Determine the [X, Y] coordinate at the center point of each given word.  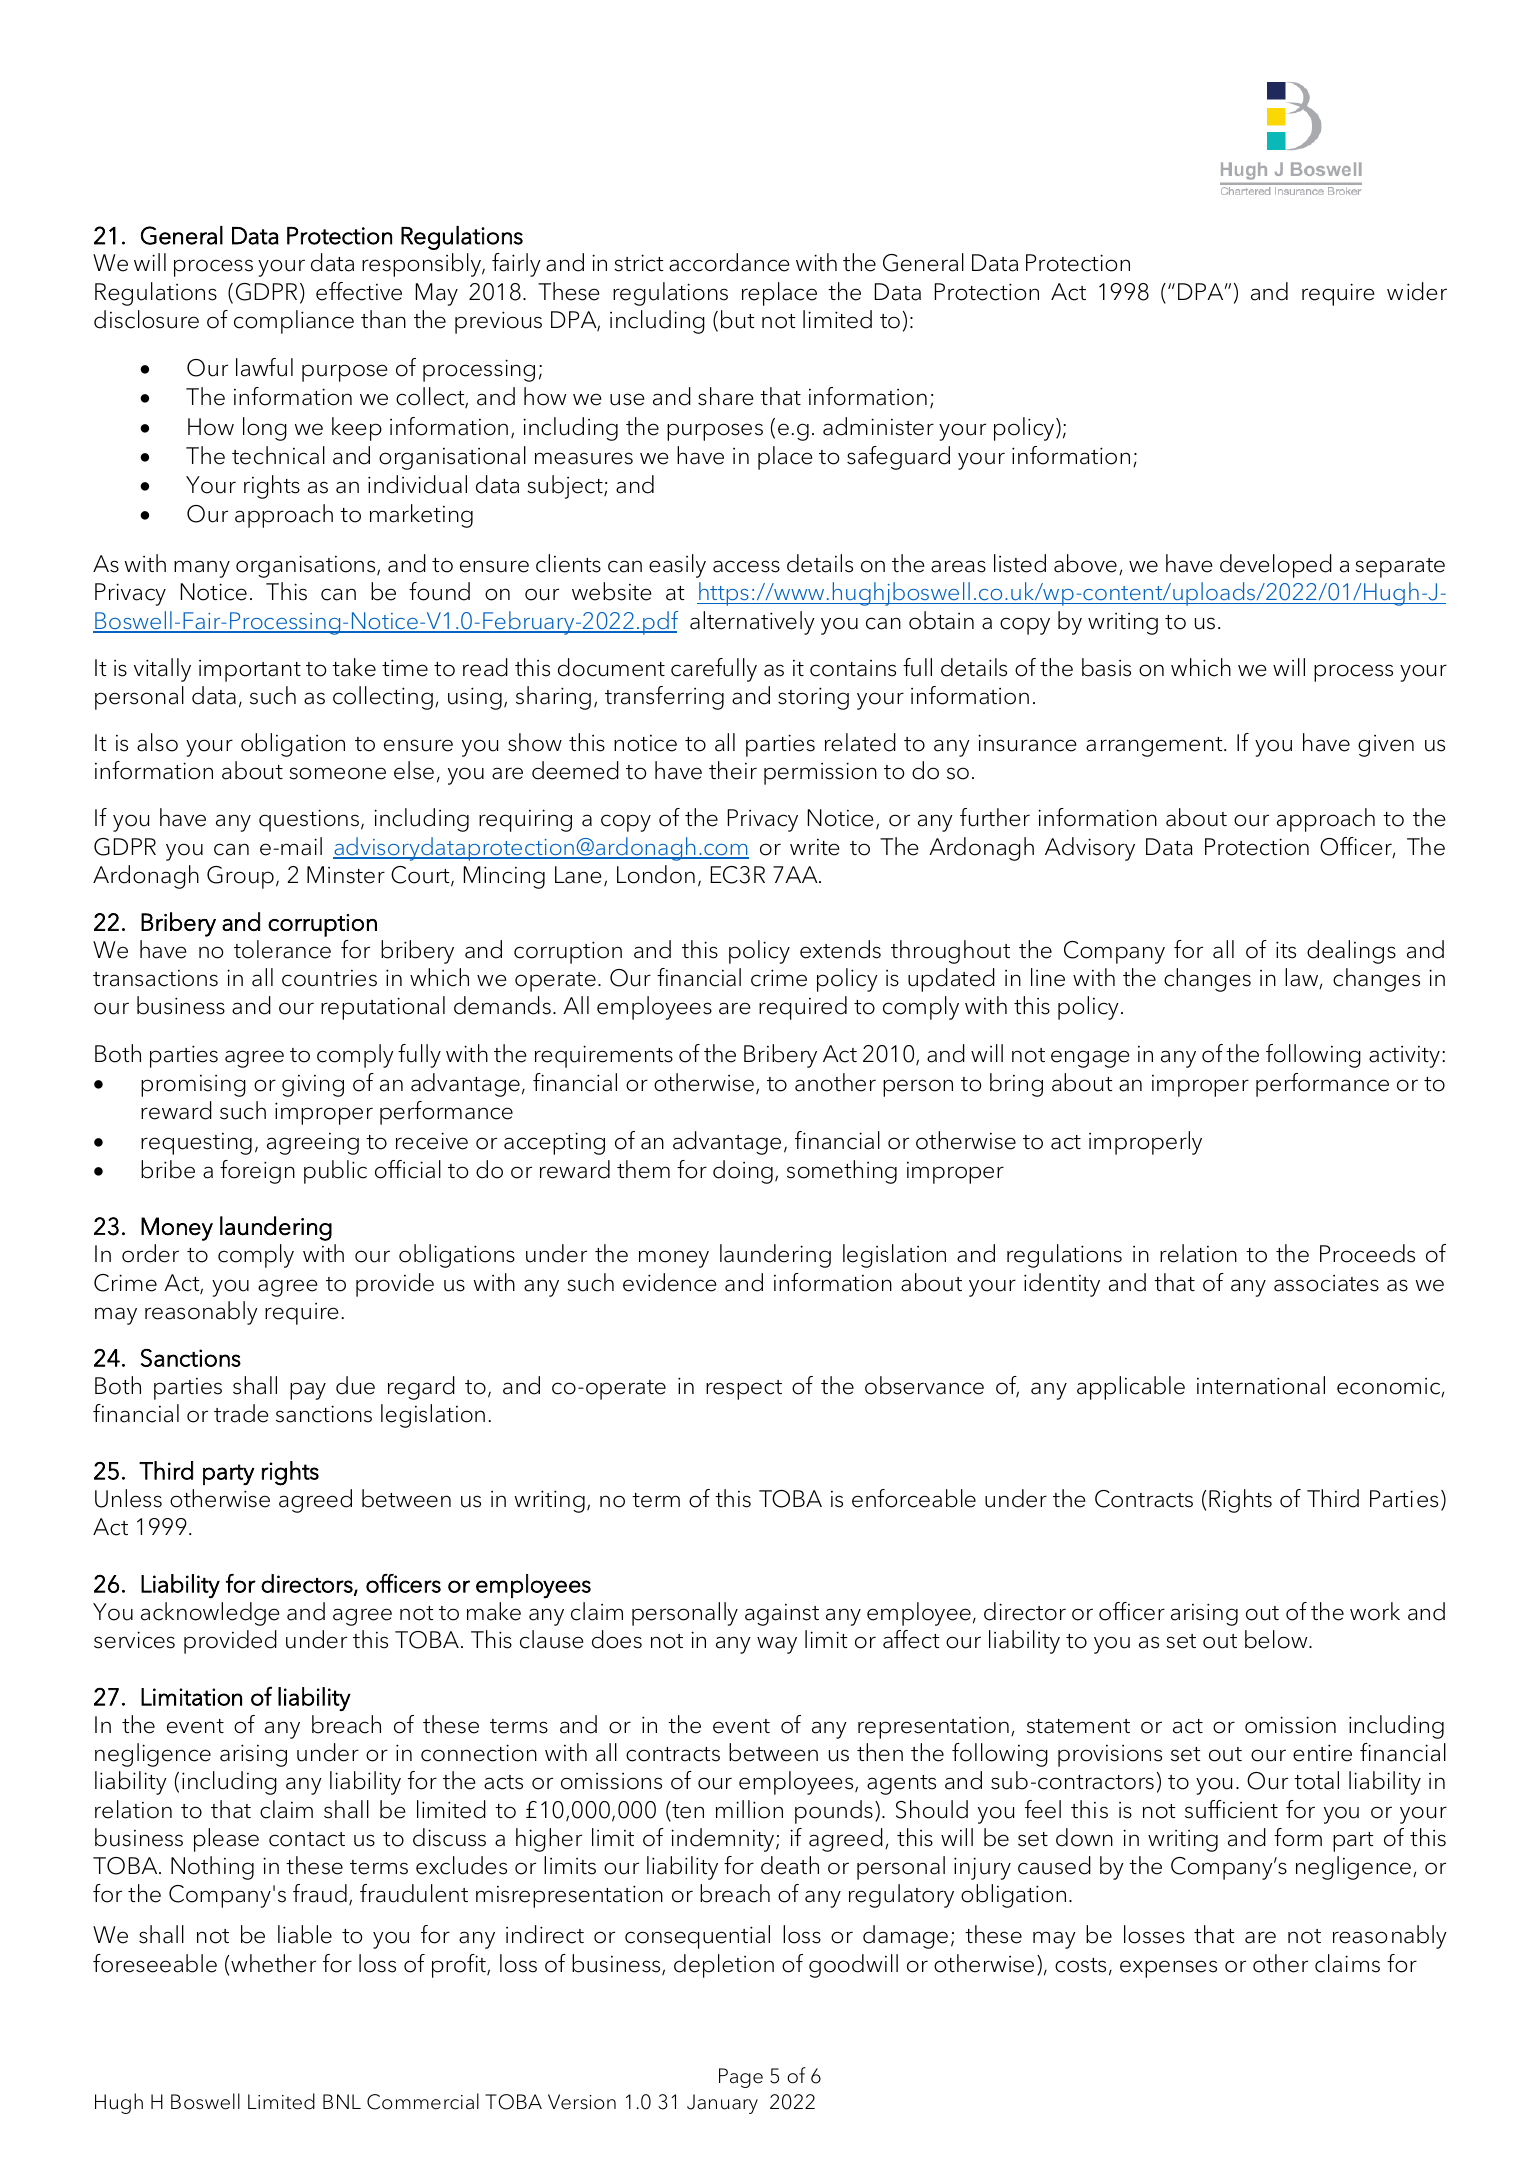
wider [1417, 291]
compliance [294, 322]
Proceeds [1367, 1253]
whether [273, 1963]
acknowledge [210, 1614]
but [737, 319]
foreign [257, 1172]
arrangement [1155, 747]
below [1277, 1639]
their [733, 770]
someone [337, 773]
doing [743, 1172]
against [782, 1615]
